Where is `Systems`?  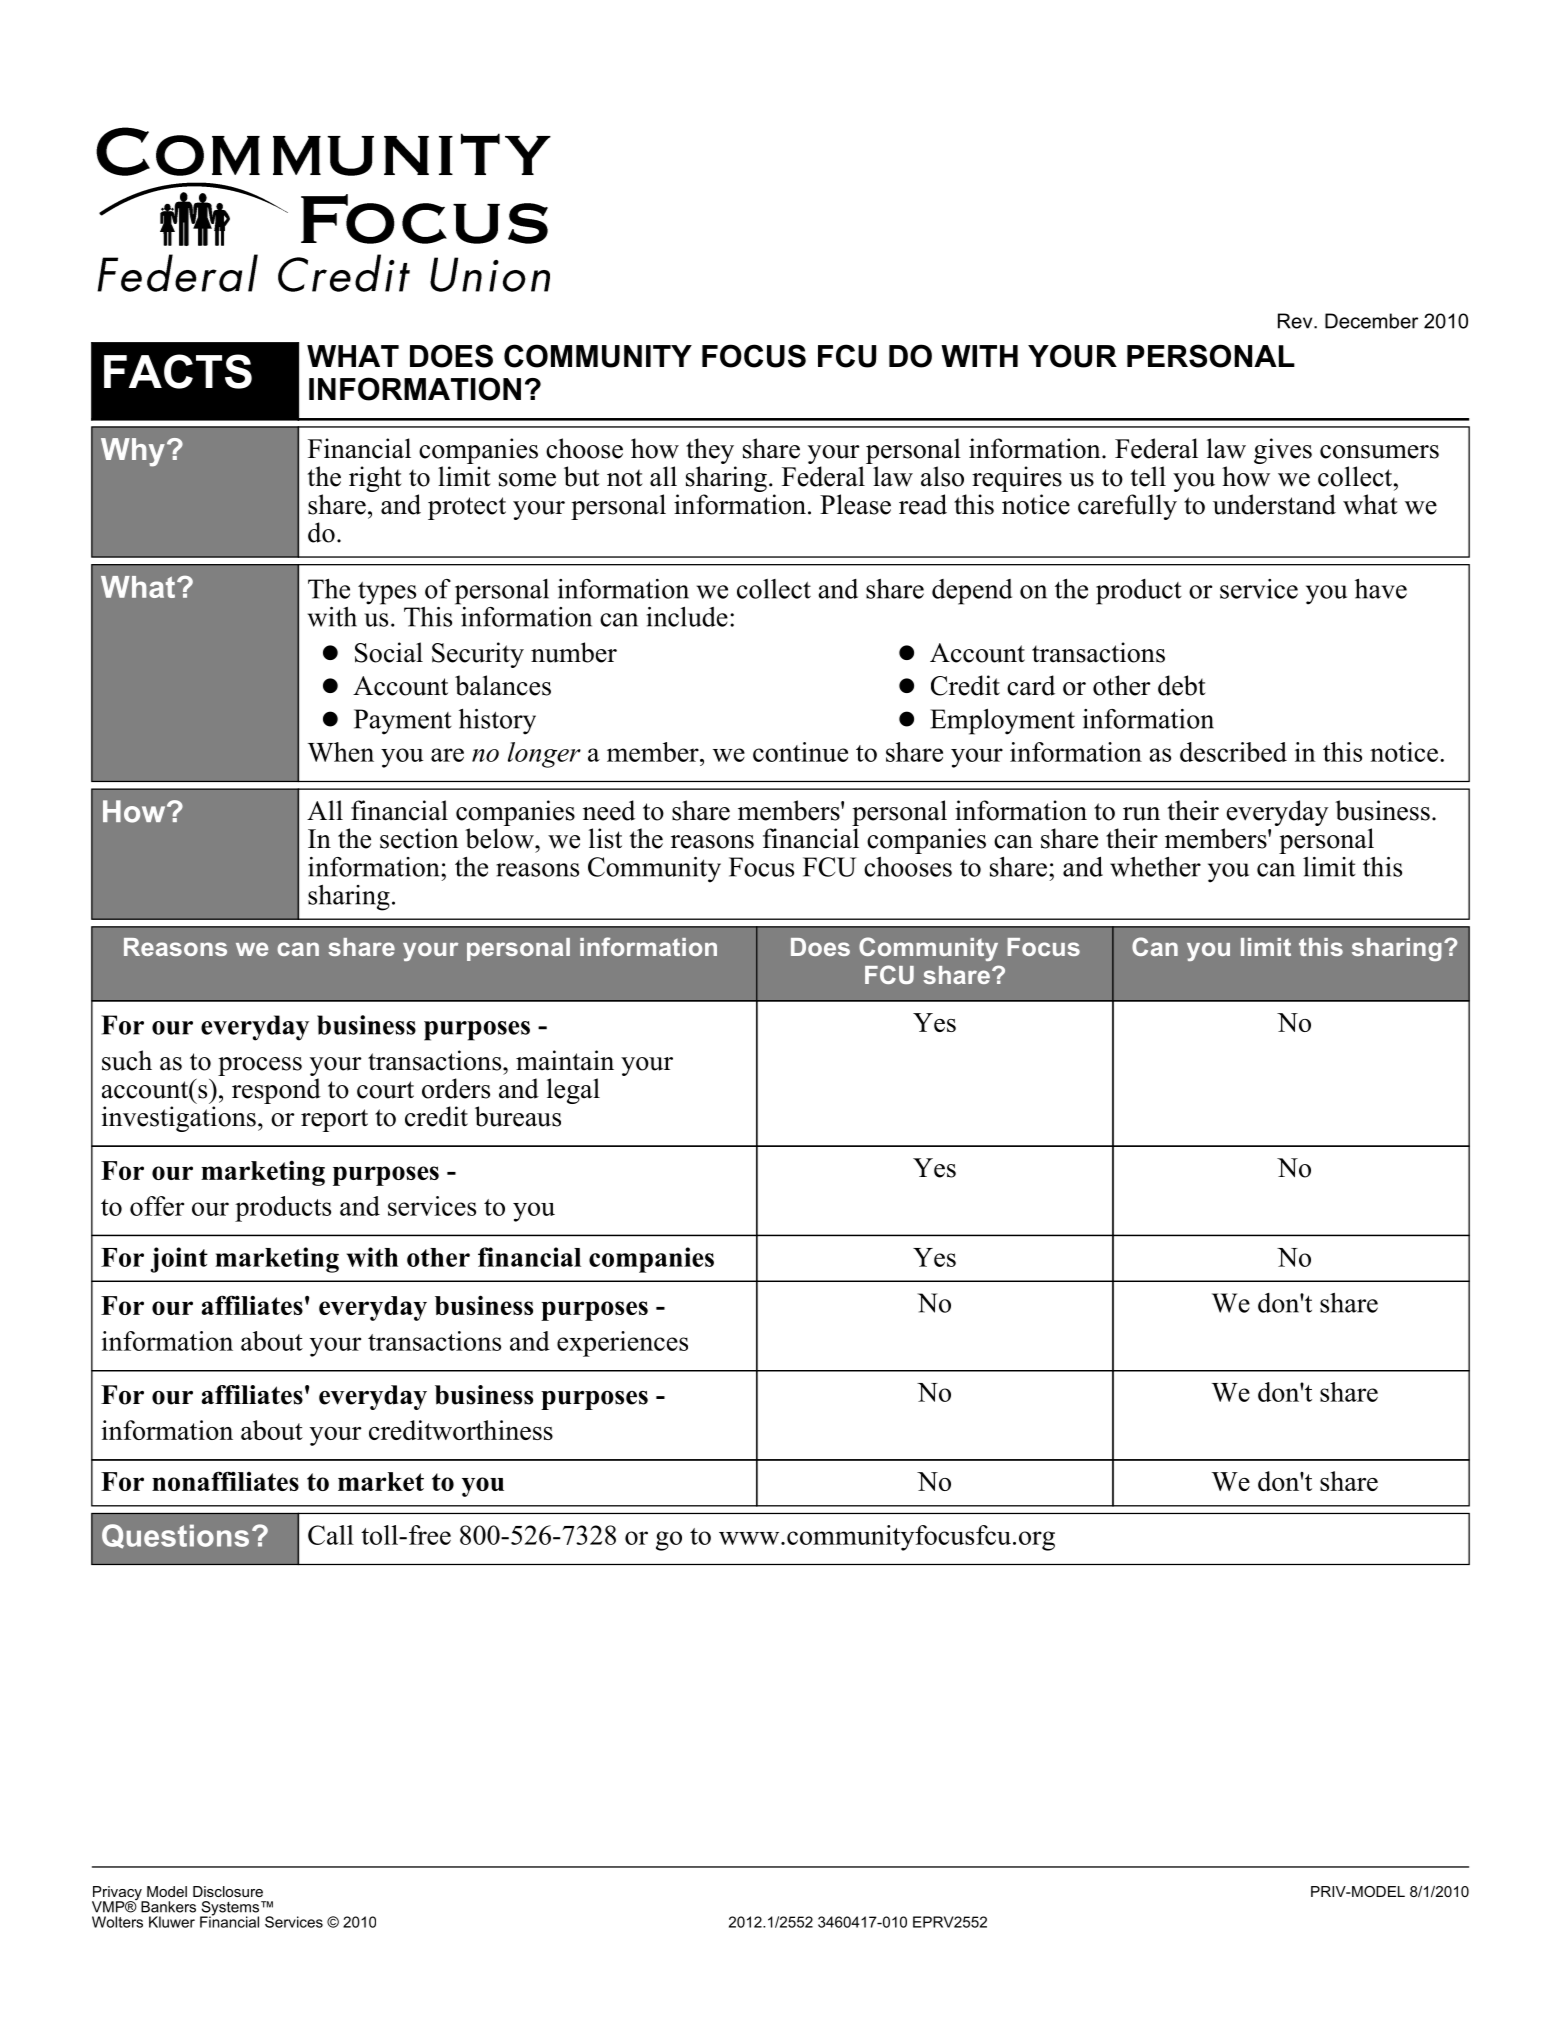
Systems is located at coordinates (229, 1909).
